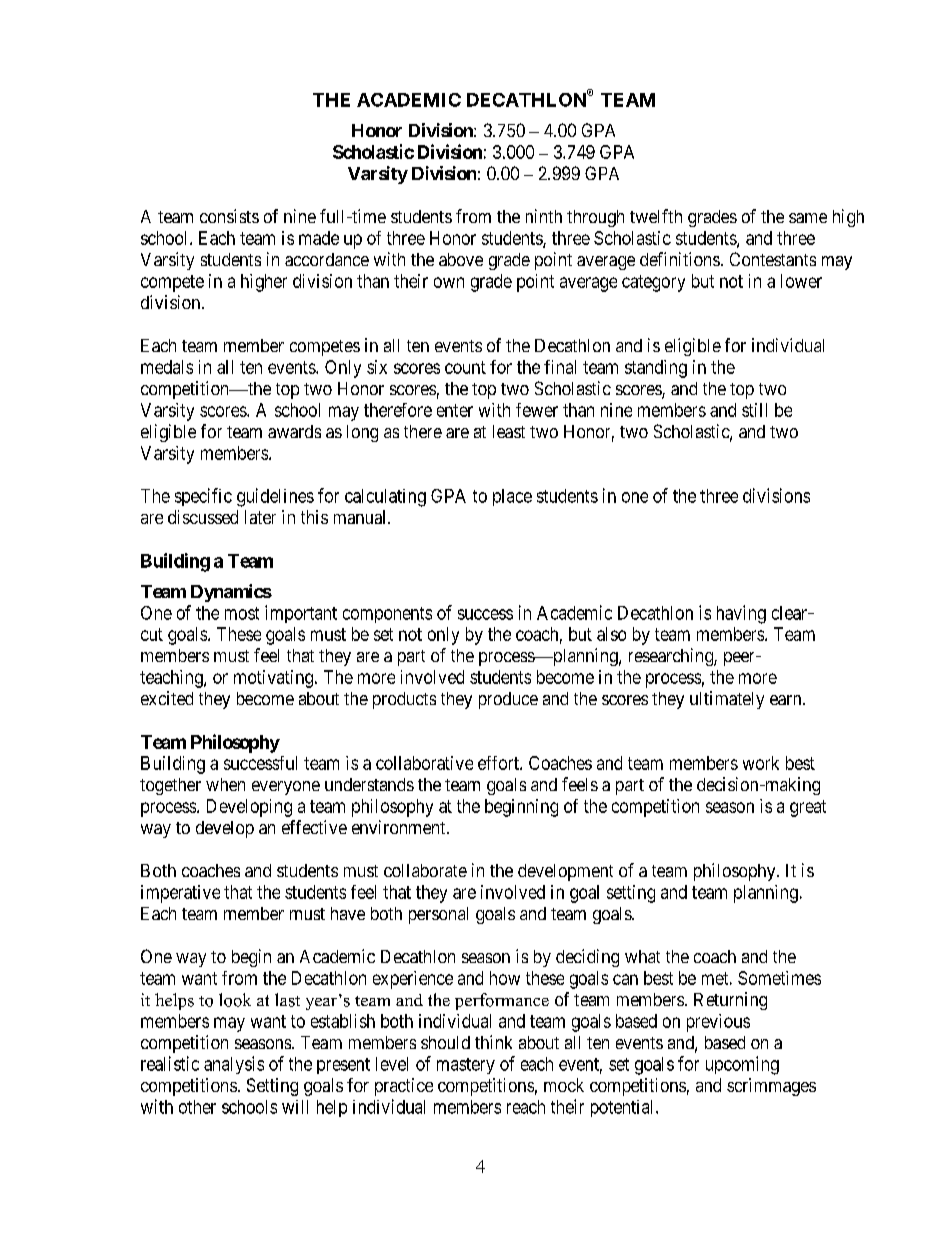 This image has height=1233, width=952. What do you see at coordinates (229, 216) in the image?
I see `consists` at bounding box center [229, 216].
